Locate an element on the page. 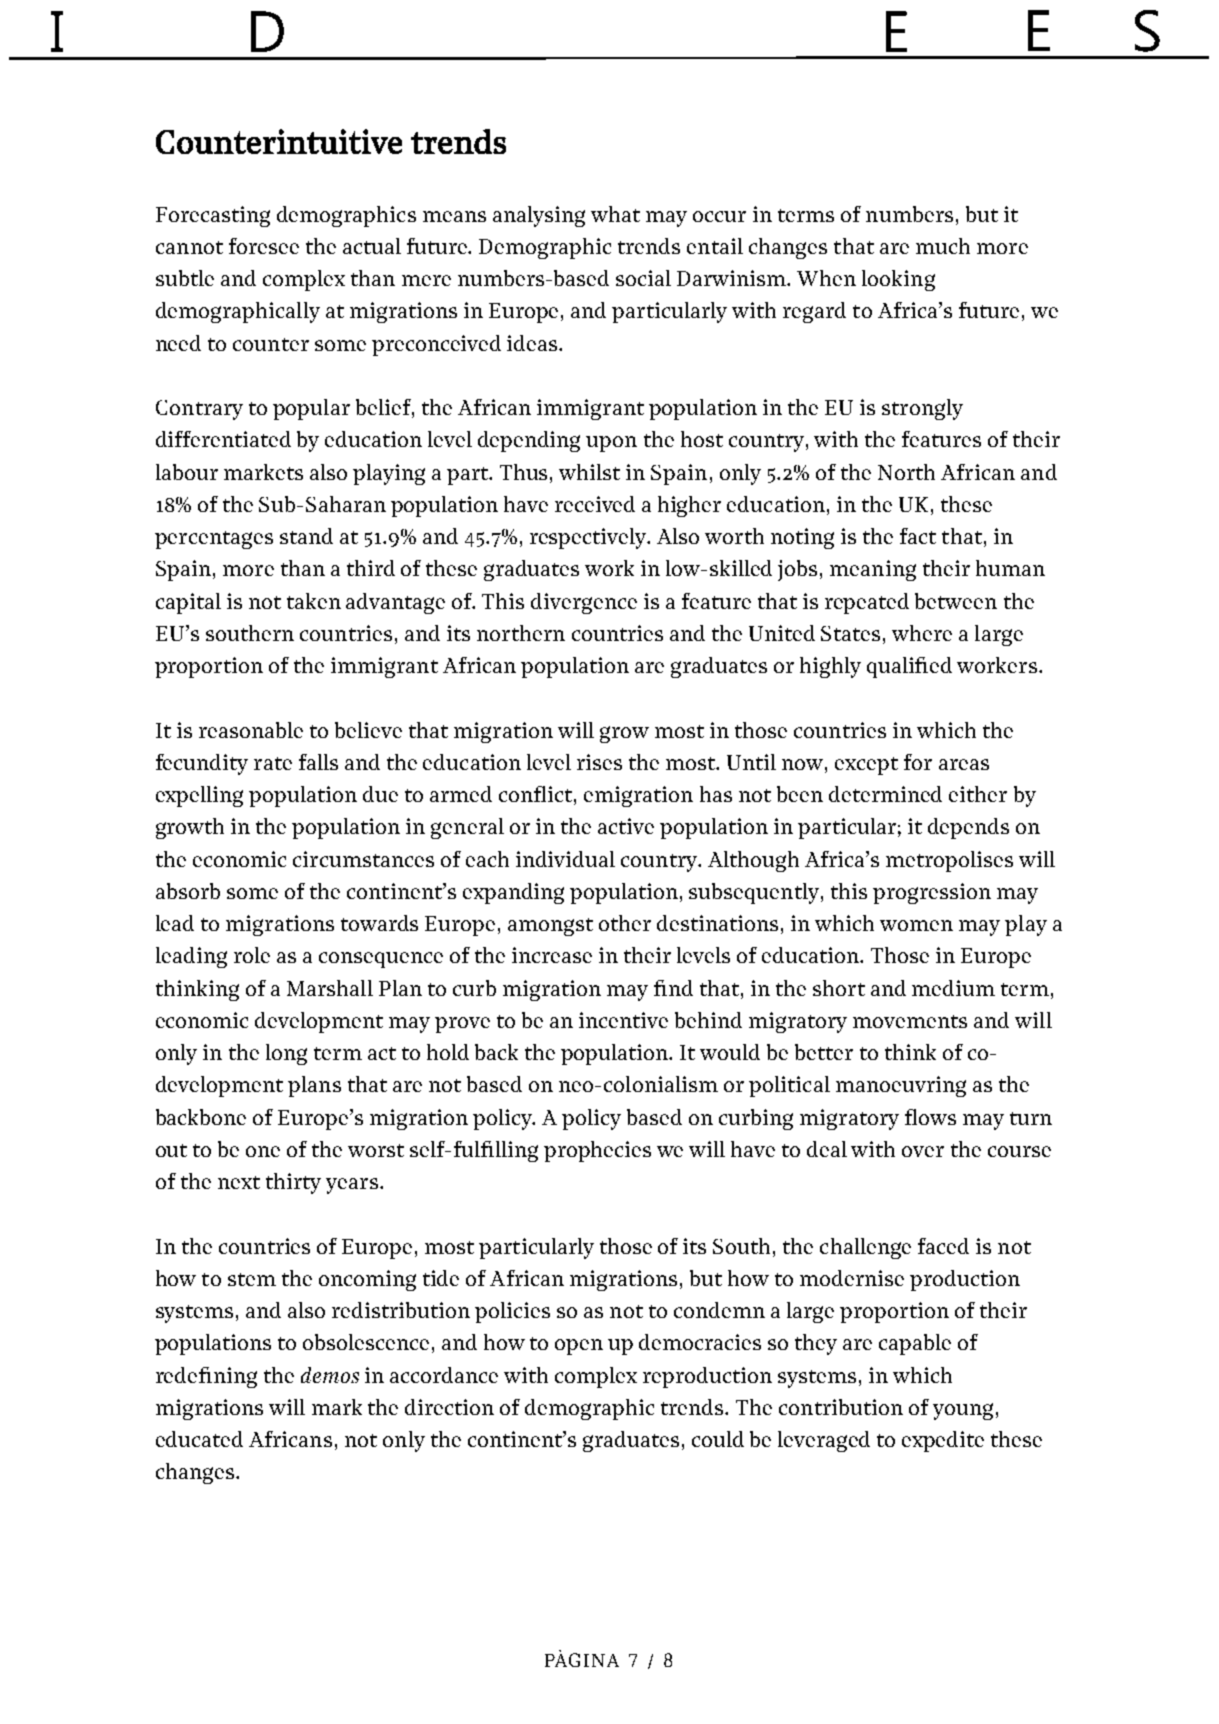  stand is located at coordinates (306, 536).
